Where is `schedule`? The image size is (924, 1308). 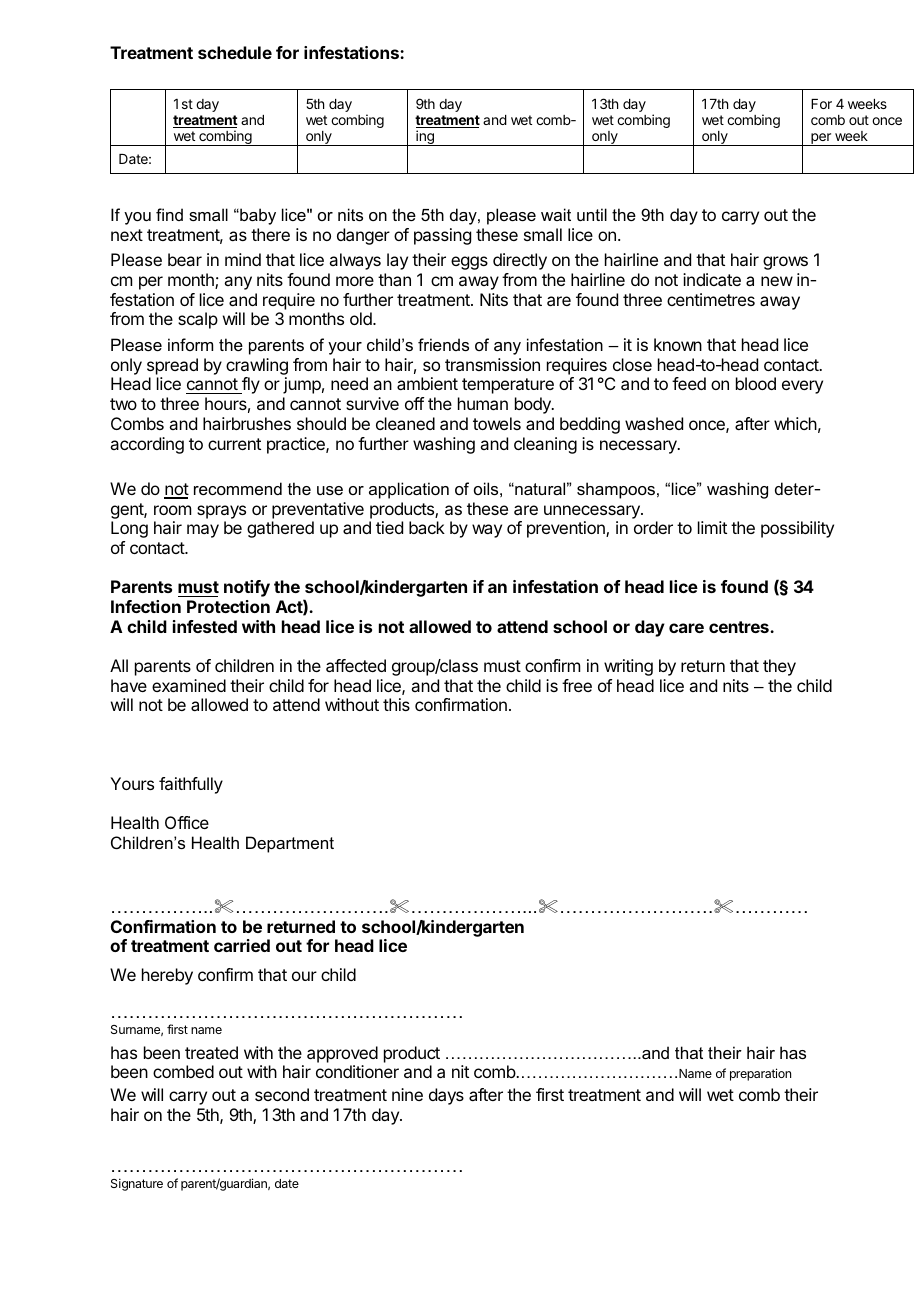 schedule is located at coordinates (235, 52).
